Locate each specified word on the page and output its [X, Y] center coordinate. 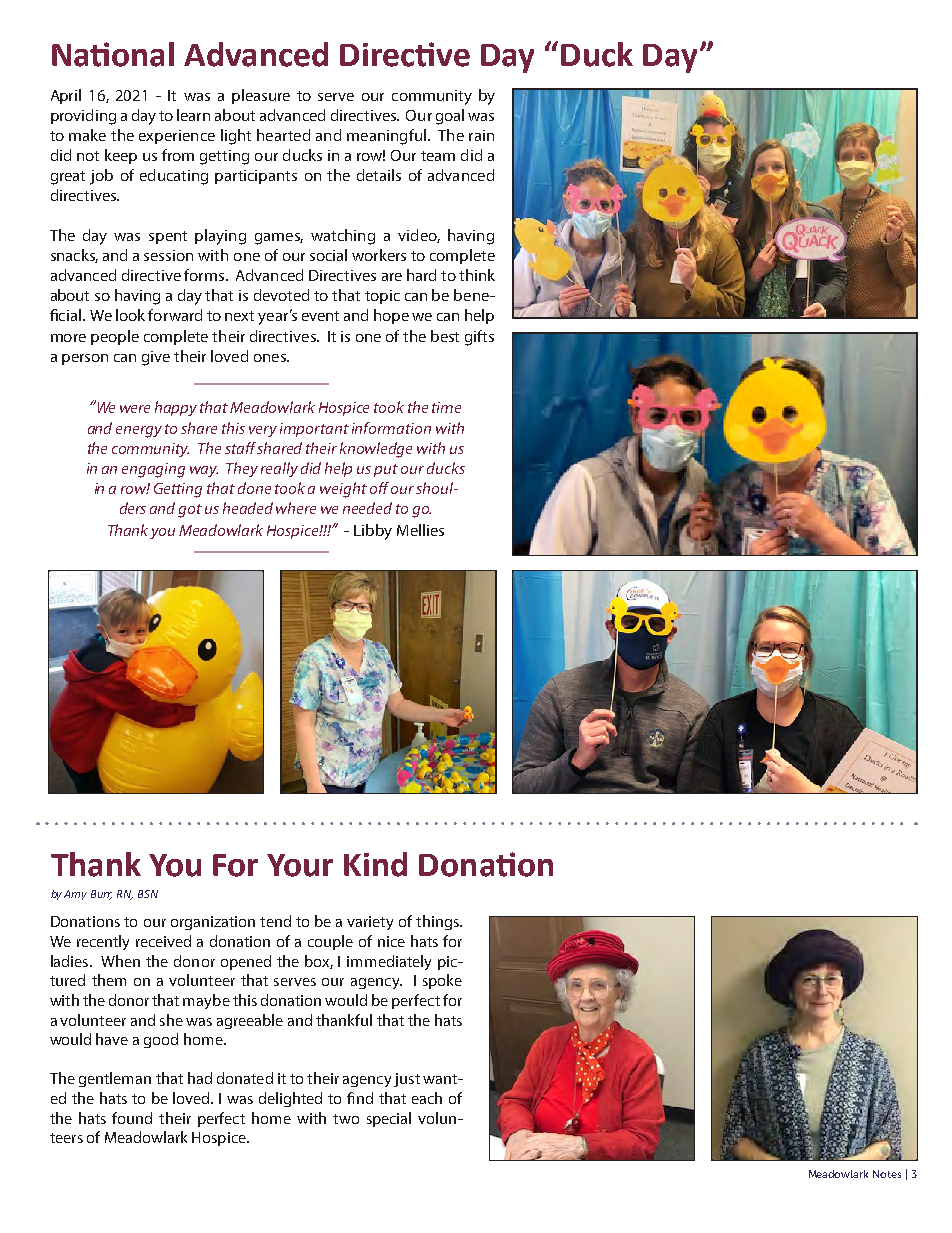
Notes [887, 1174]
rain [481, 135]
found [132, 1118]
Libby [373, 532]
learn [193, 115]
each [427, 1098]
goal [450, 117]
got [190, 511]
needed [367, 508]
